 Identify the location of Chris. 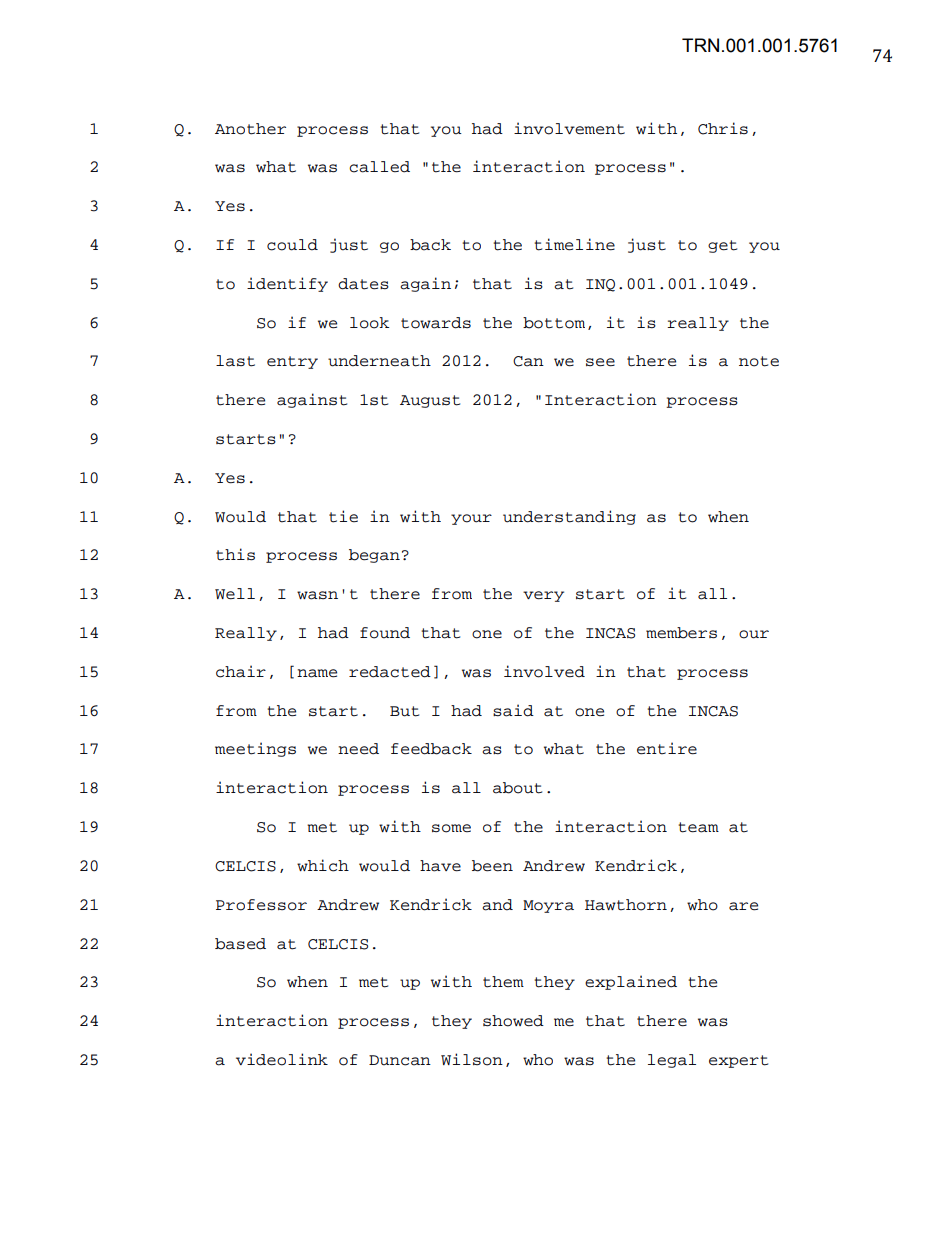
(723, 128).
